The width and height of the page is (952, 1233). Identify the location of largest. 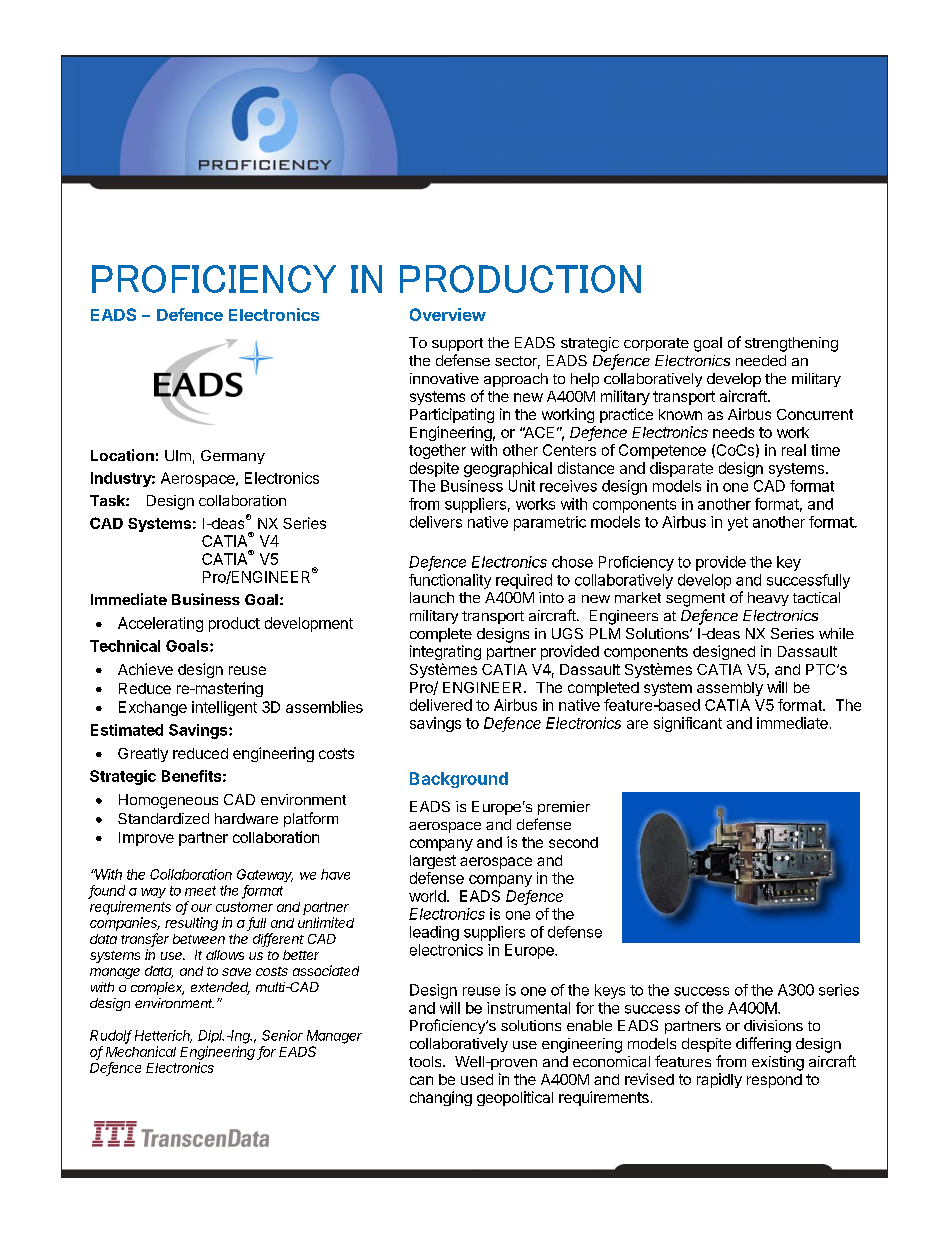
(433, 862).
